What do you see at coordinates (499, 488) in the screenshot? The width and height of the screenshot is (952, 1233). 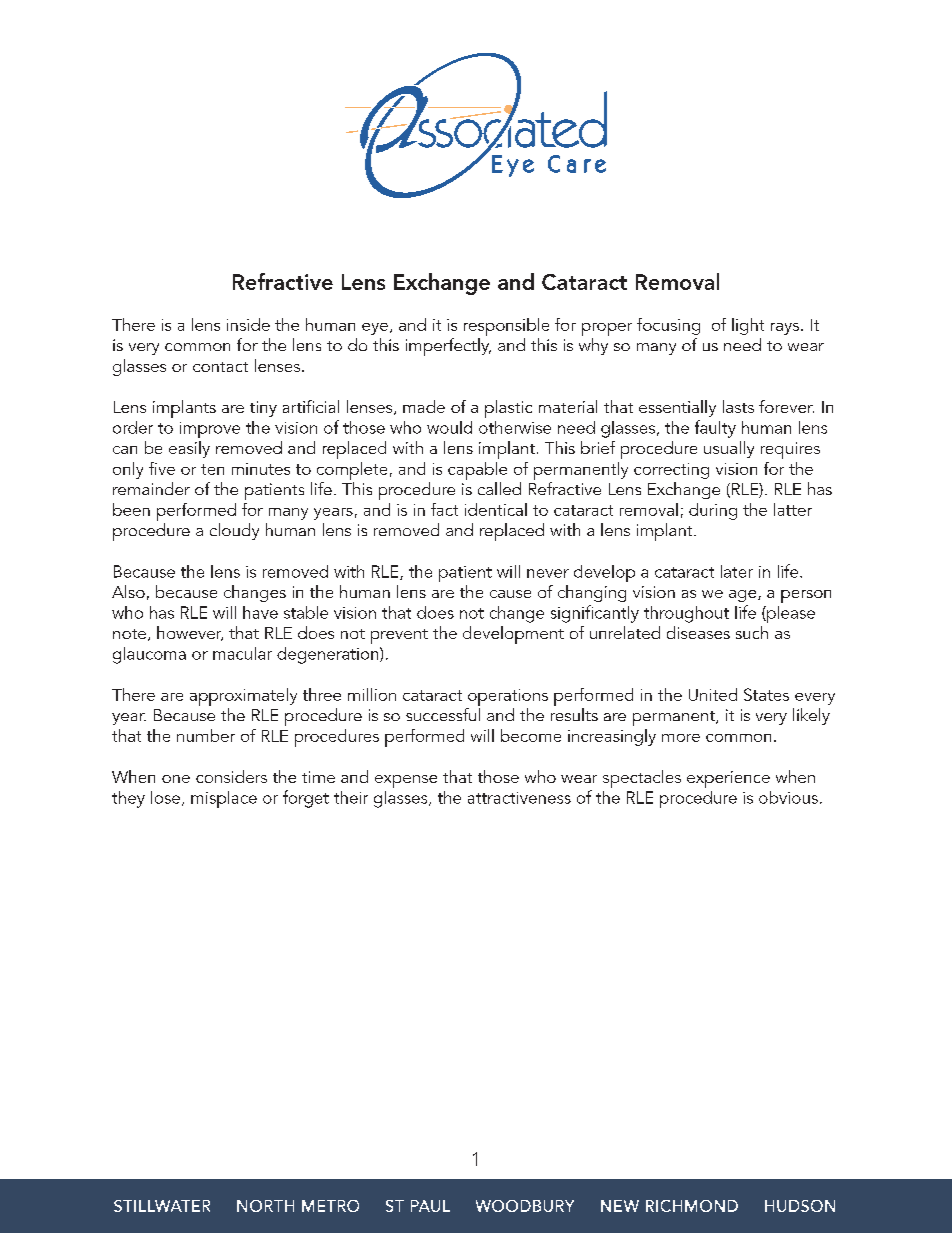 I see `called` at bounding box center [499, 488].
